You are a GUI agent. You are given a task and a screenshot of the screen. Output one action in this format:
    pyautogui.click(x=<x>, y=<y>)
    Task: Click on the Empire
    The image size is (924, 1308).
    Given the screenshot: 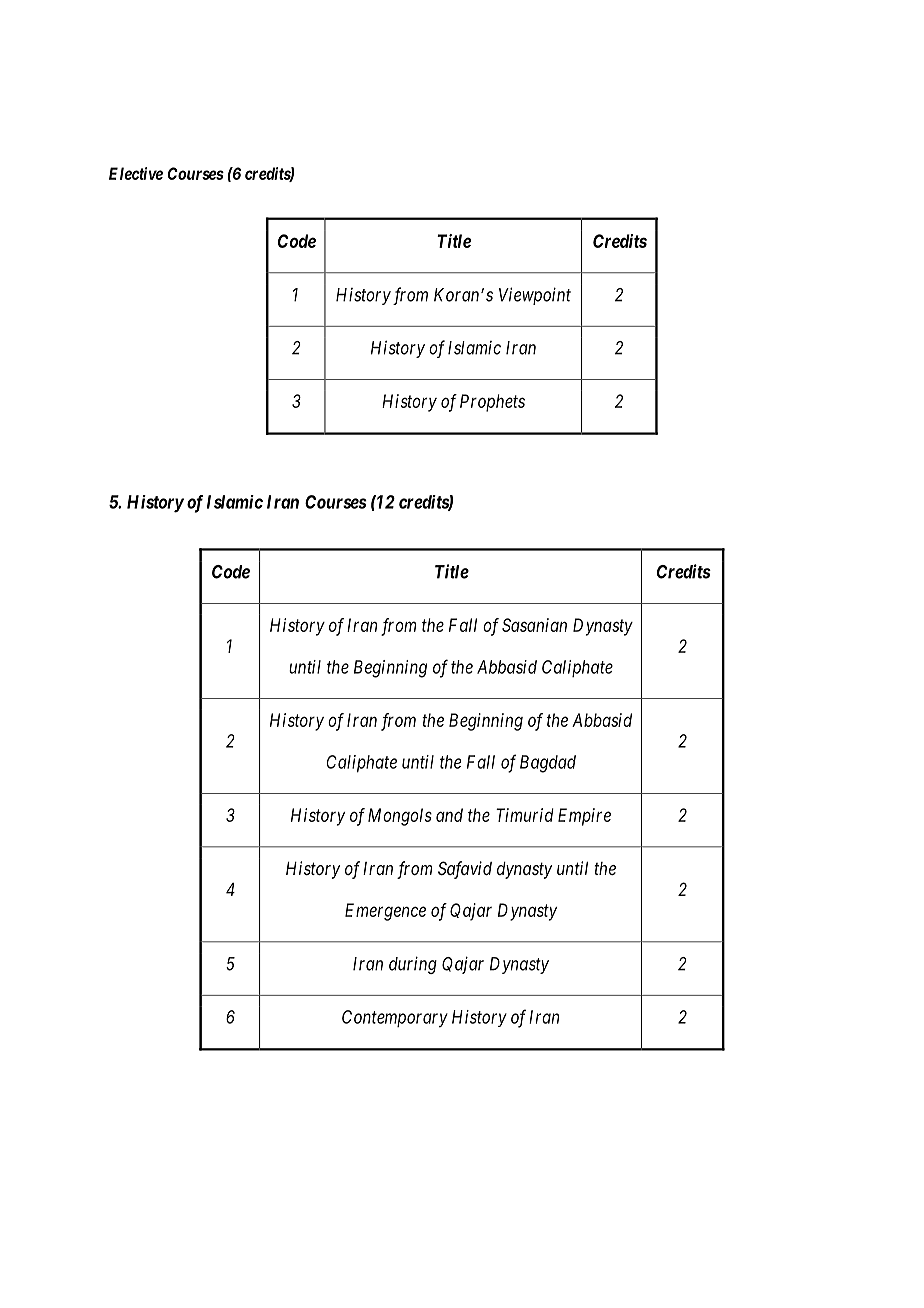 What is the action you would take?
    pyautogui.click(x=584, y=817)
